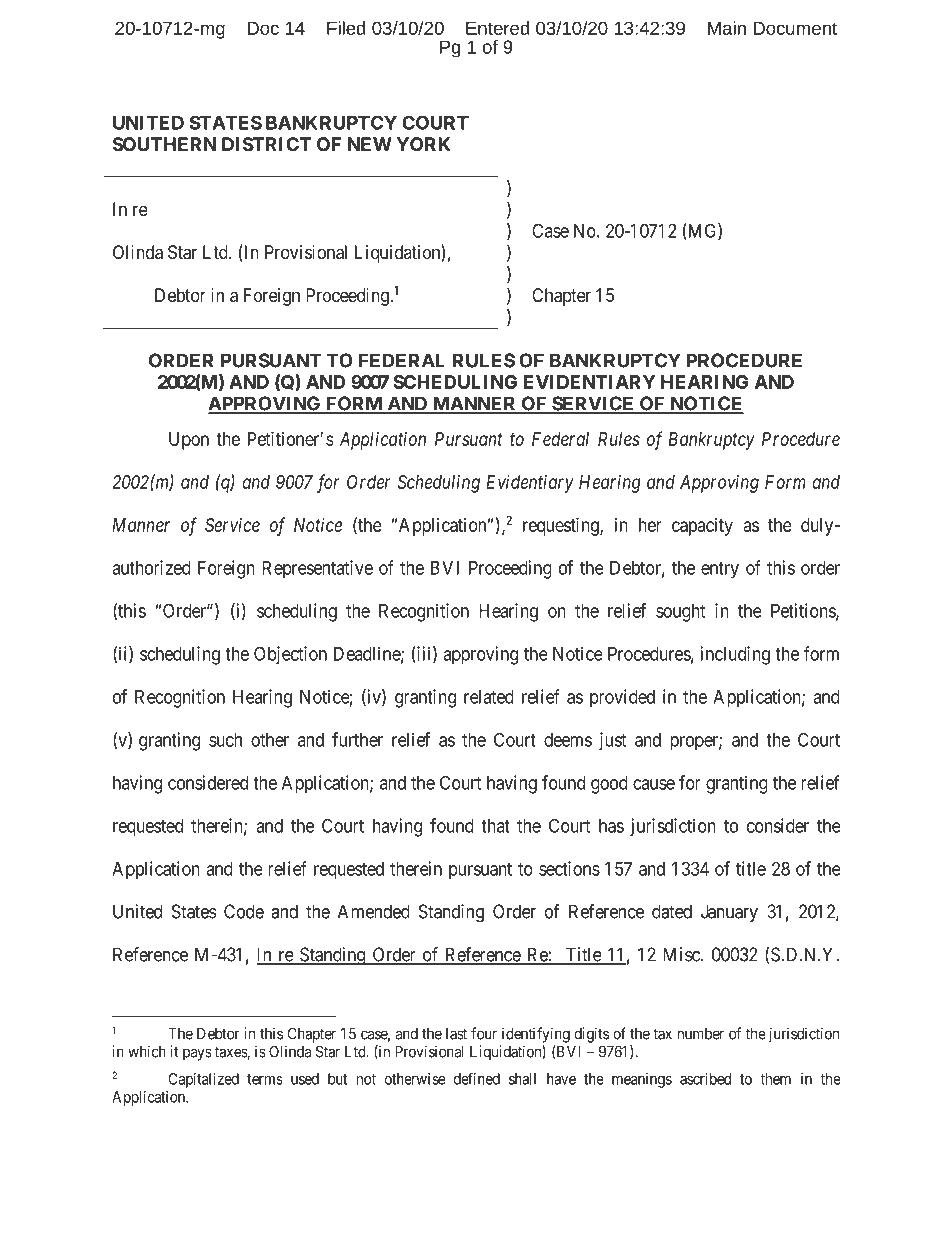 Image resolution: width=952 pixels, height=1233 pixels. I want to click on entry, so click(720, 570).
